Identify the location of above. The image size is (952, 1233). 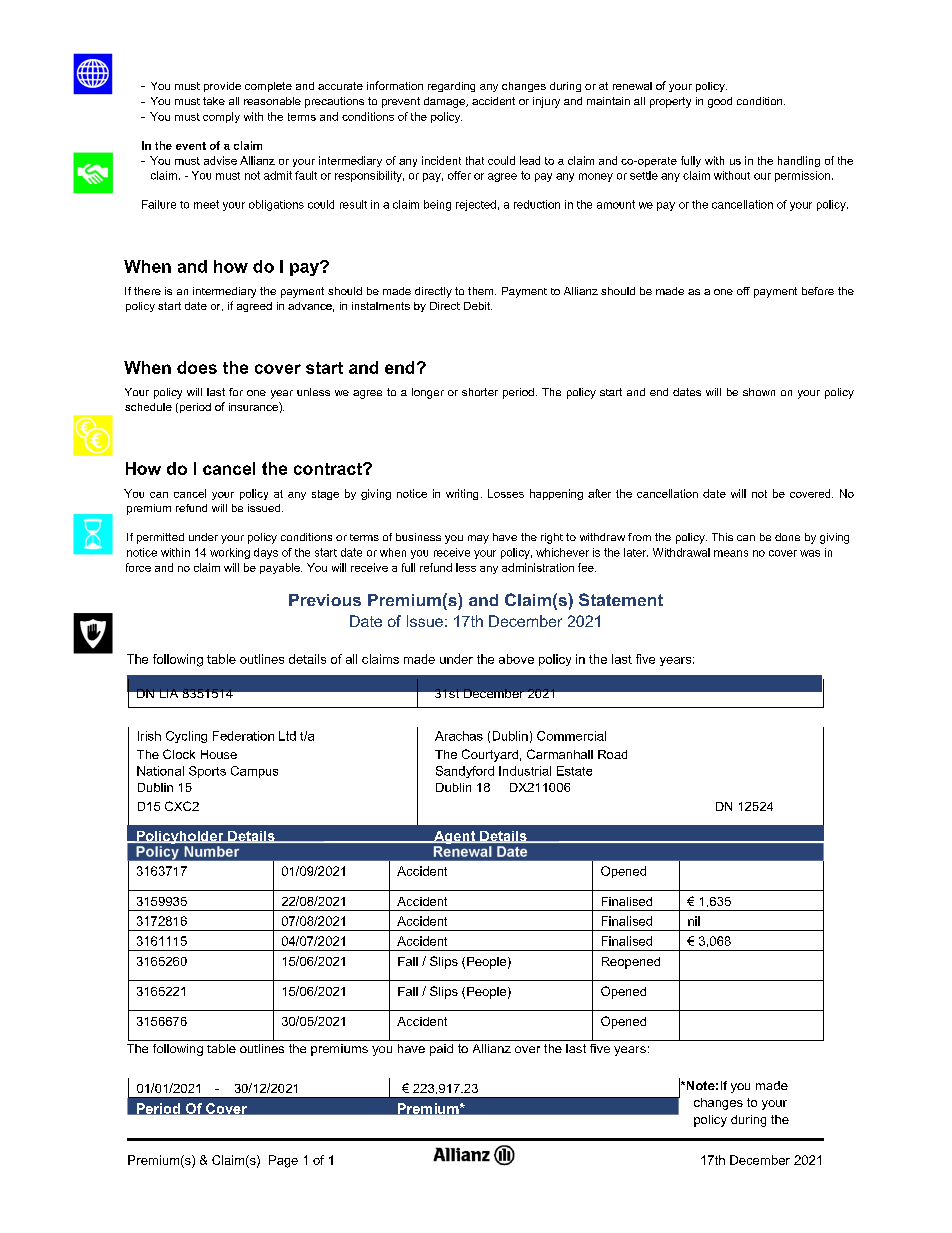
(516, 659).
